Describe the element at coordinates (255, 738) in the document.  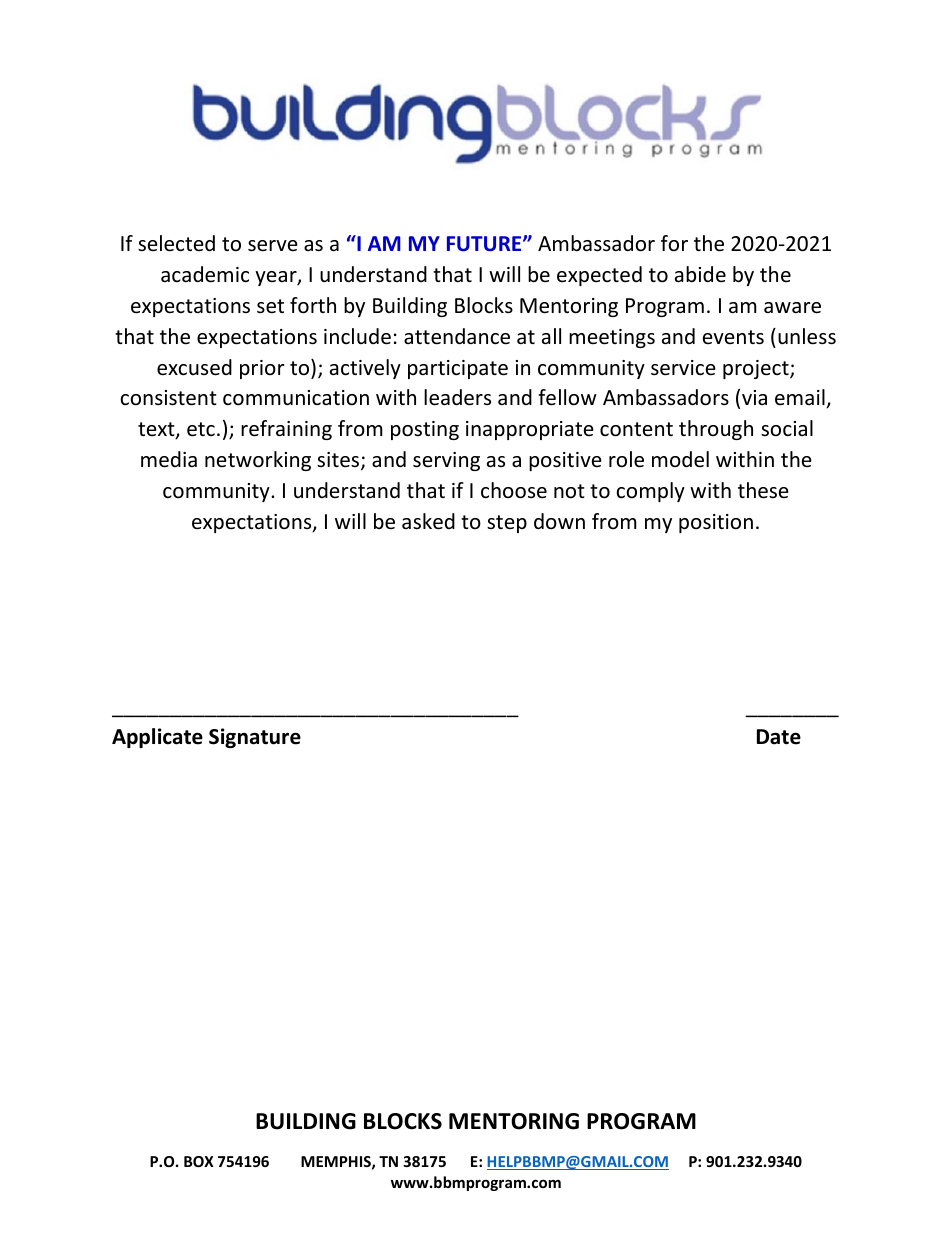
I see `Signature` at that location.
